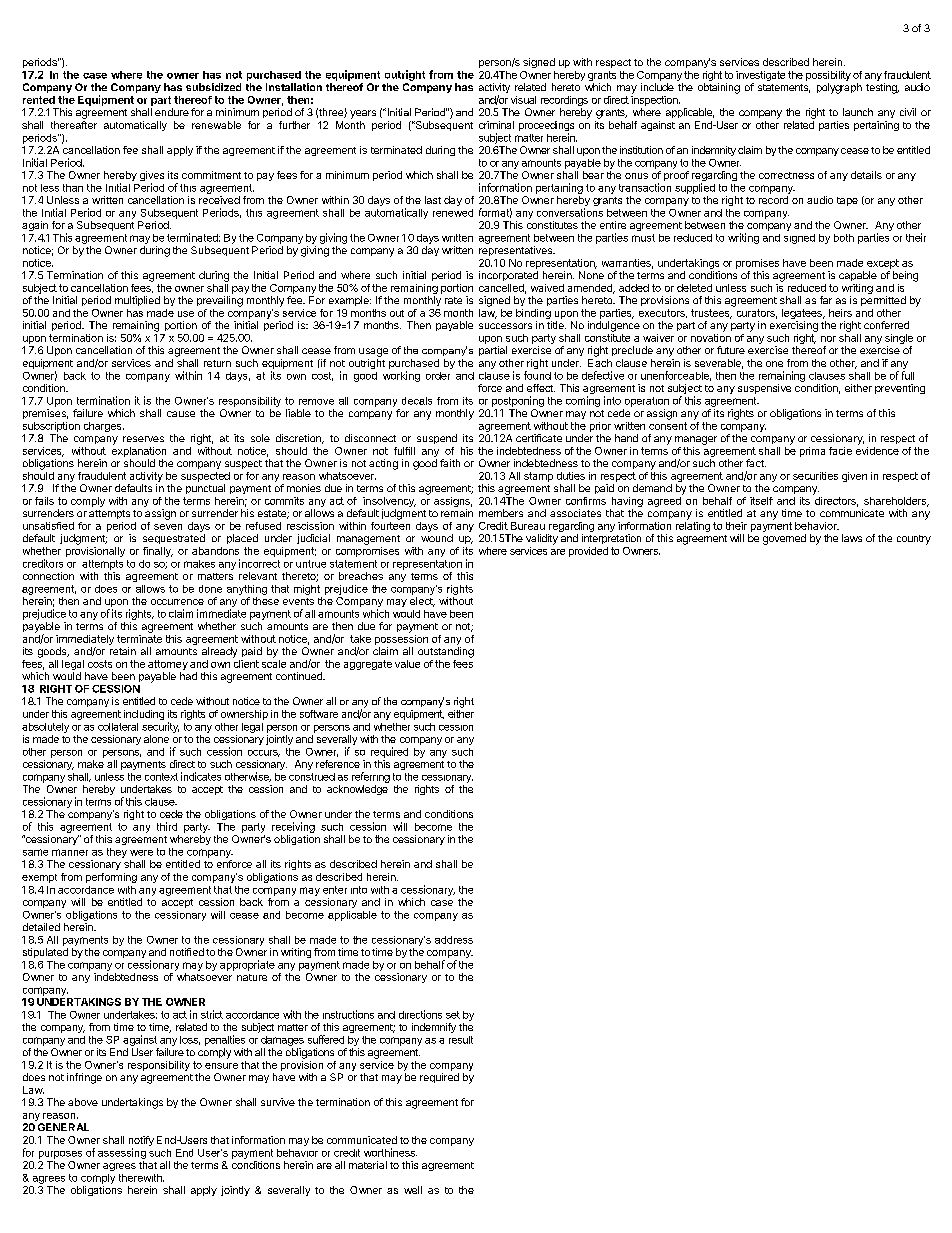  What do you see at coordinates (839, 88) in the screenshot?
I see `polygraph` at bounding box center [839, 88].
